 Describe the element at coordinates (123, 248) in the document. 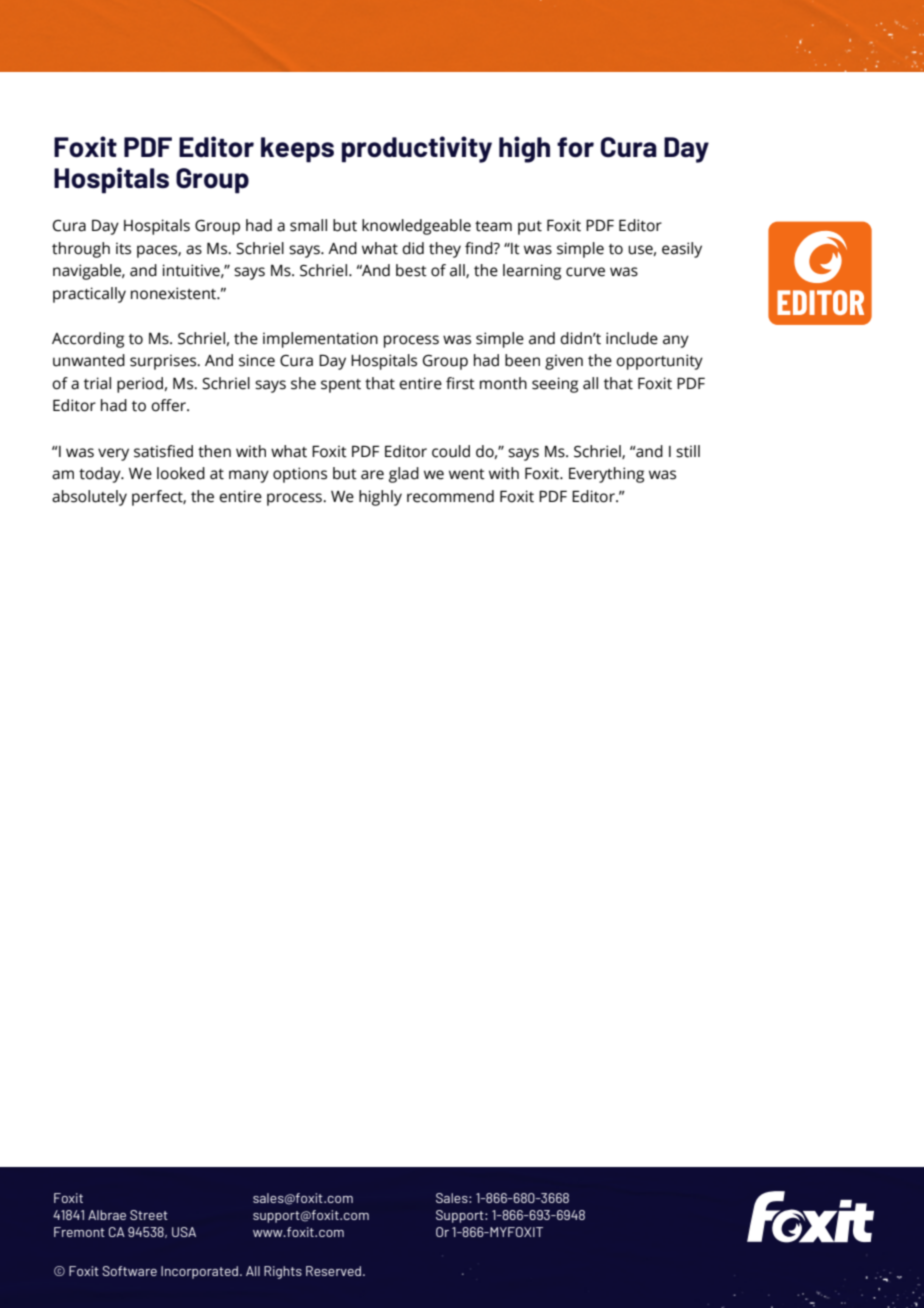

I see `its` at that location.
